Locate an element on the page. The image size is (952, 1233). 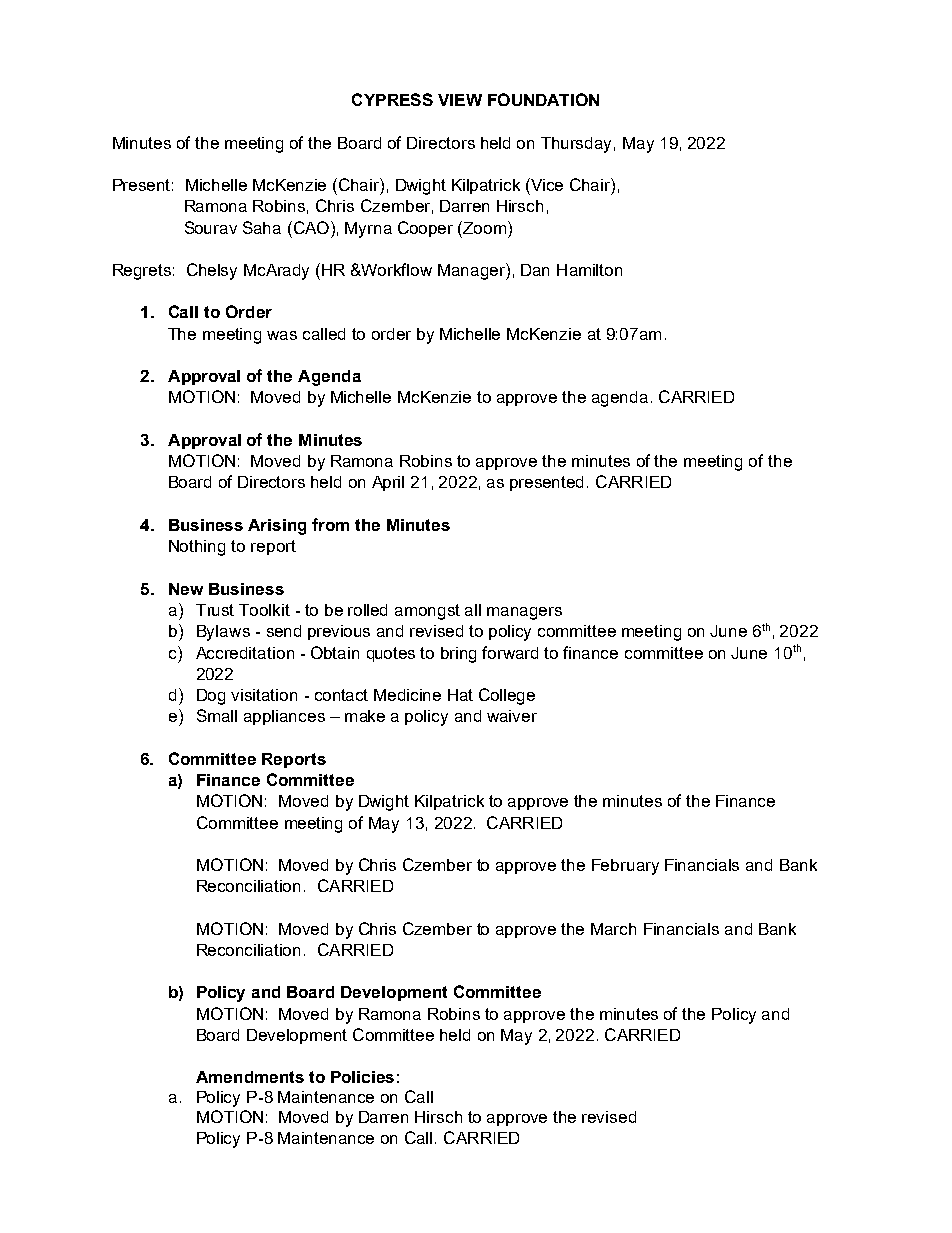
FOUNDATION is located at coordinates (543, 99).
